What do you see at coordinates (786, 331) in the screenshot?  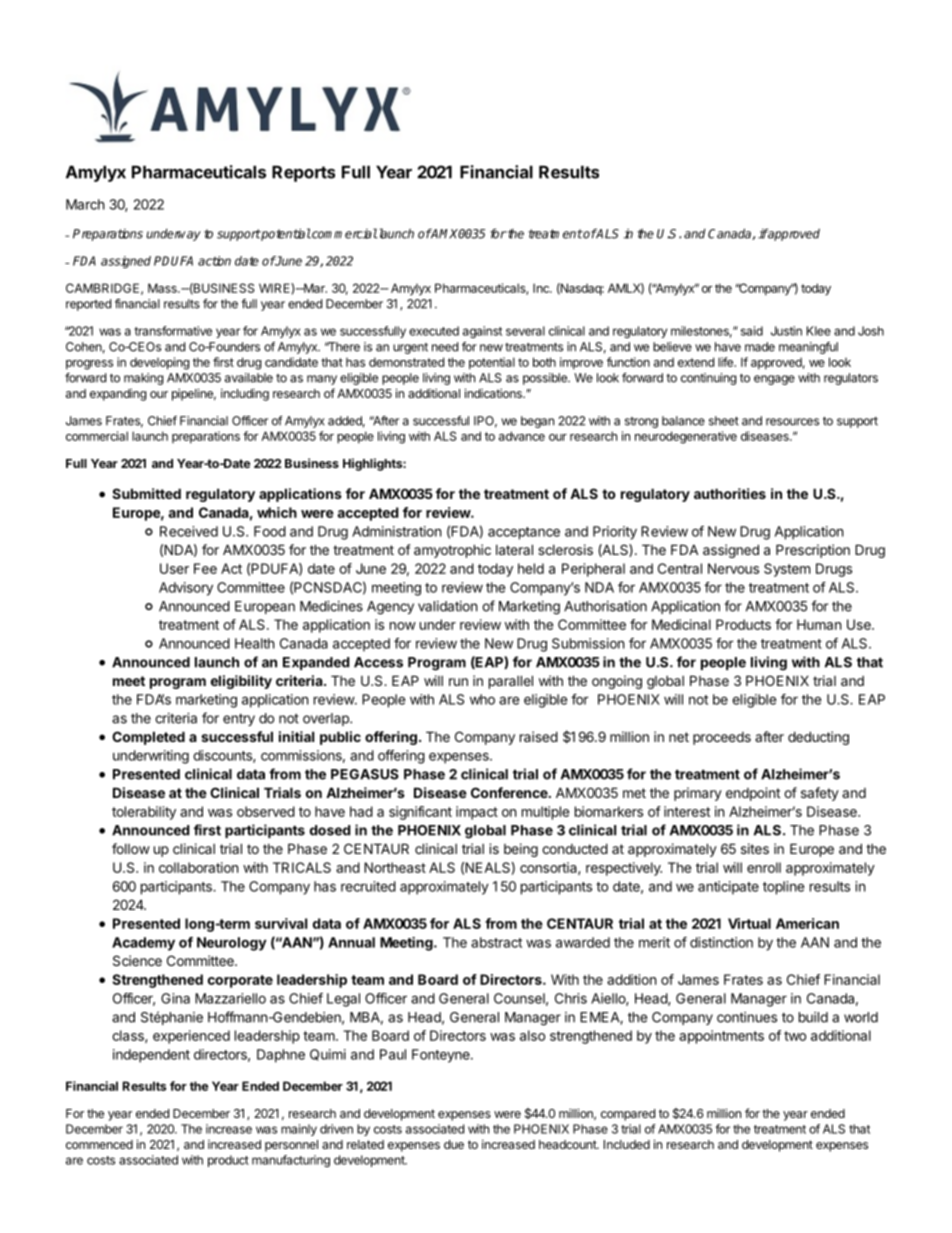 I see `Justin` at bounding box center [786, 331].
